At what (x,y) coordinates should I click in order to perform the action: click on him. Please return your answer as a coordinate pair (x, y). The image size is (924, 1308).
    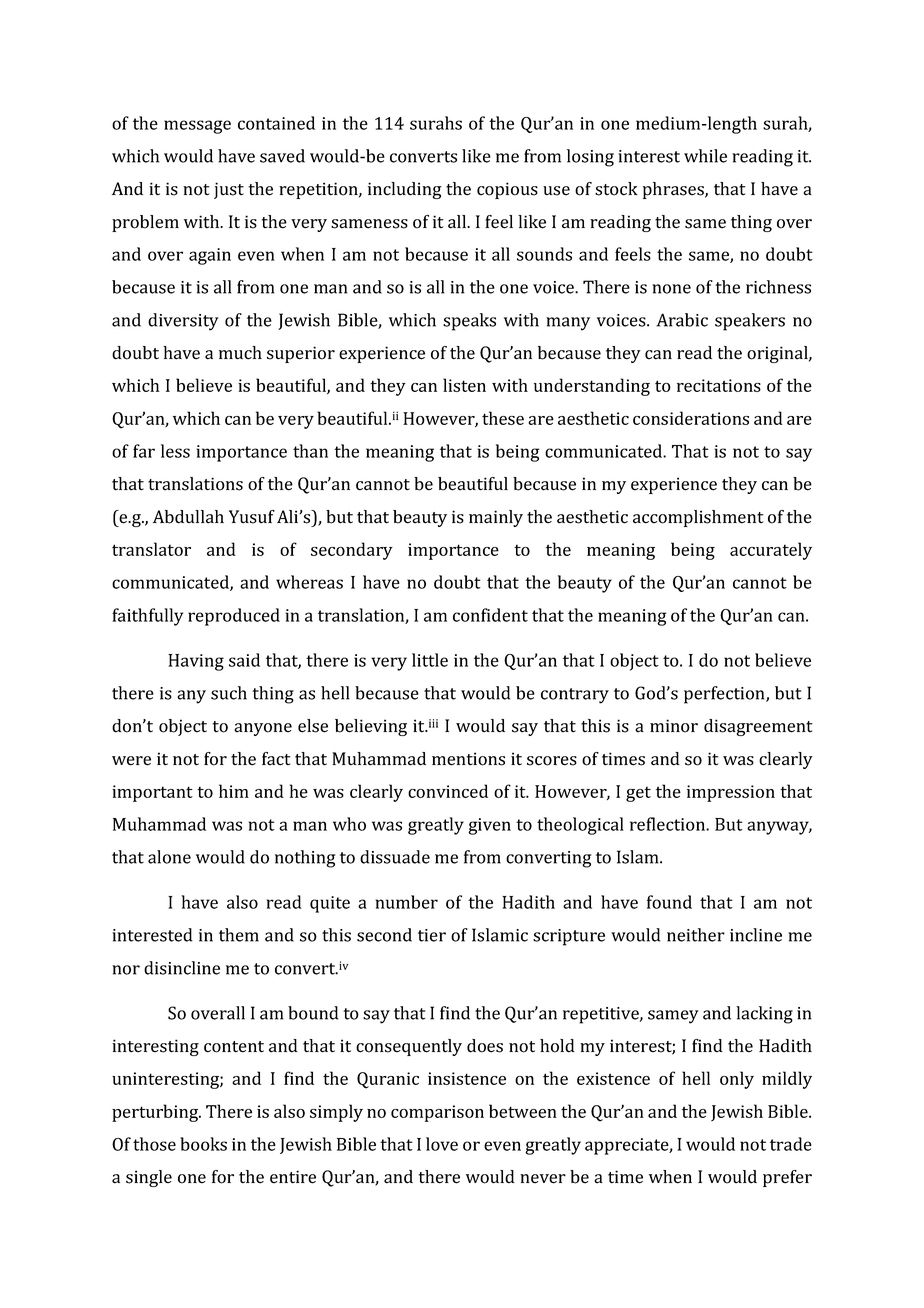
    Looking at the image, I should click on (234, 791).
